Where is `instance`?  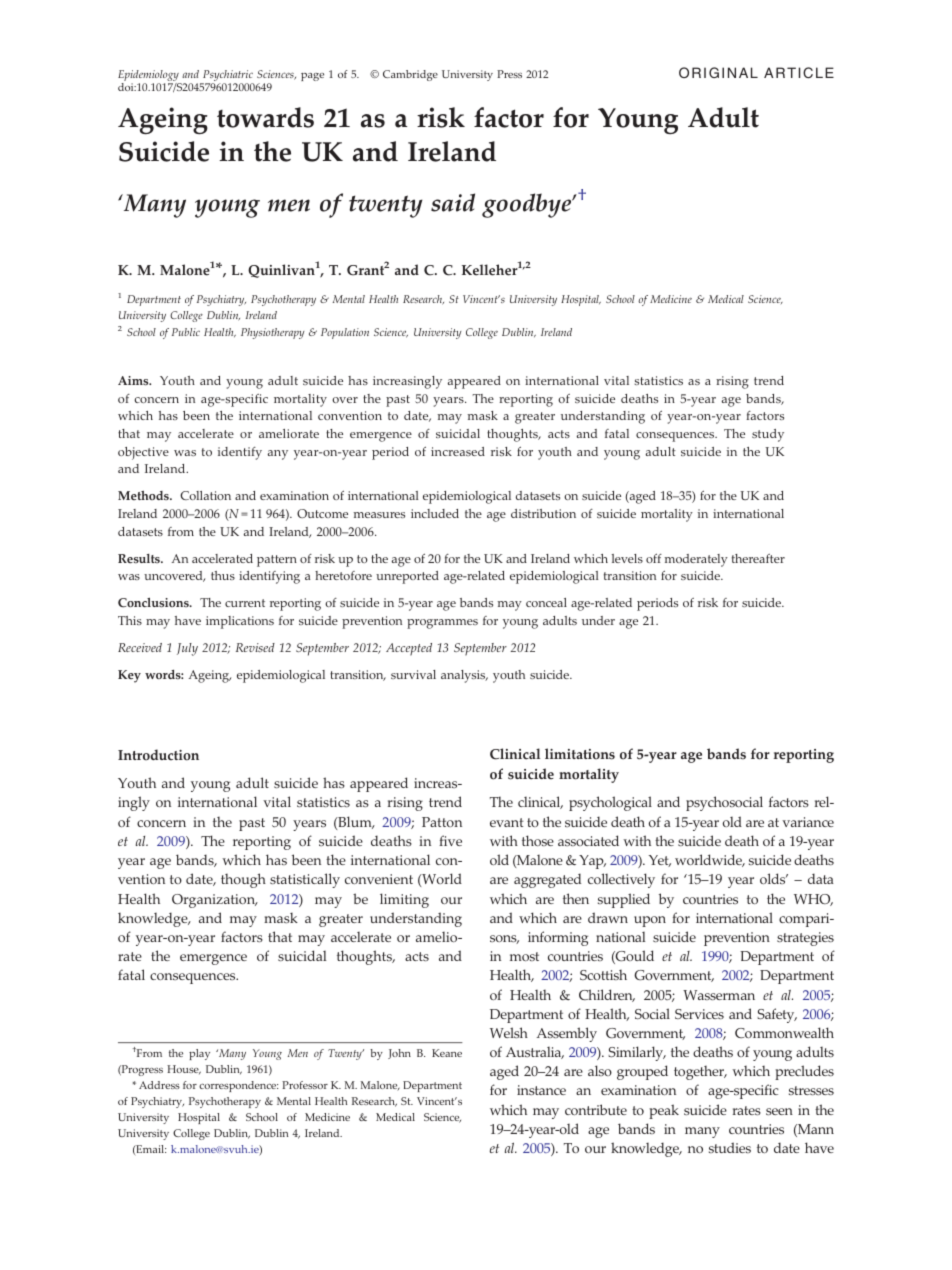
instance is located at coordinates (541, 1090).
